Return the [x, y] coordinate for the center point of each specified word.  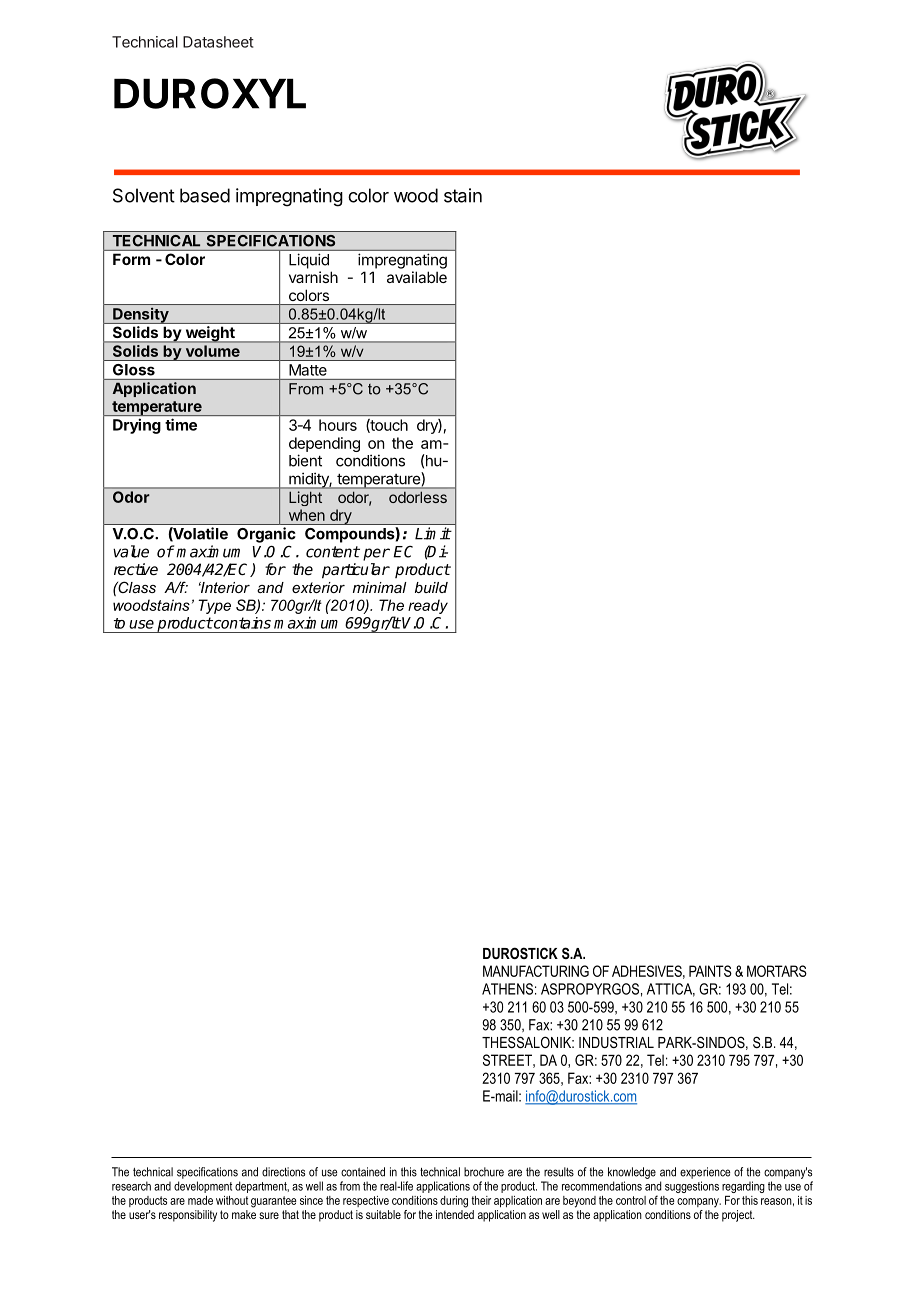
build [431, 587]
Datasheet [218, 42]
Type [214, 606]
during [454, 1202]
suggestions [692, 1187]
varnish [313, 277]
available [417, 277]
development [203, 1187]
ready [428, 606]
